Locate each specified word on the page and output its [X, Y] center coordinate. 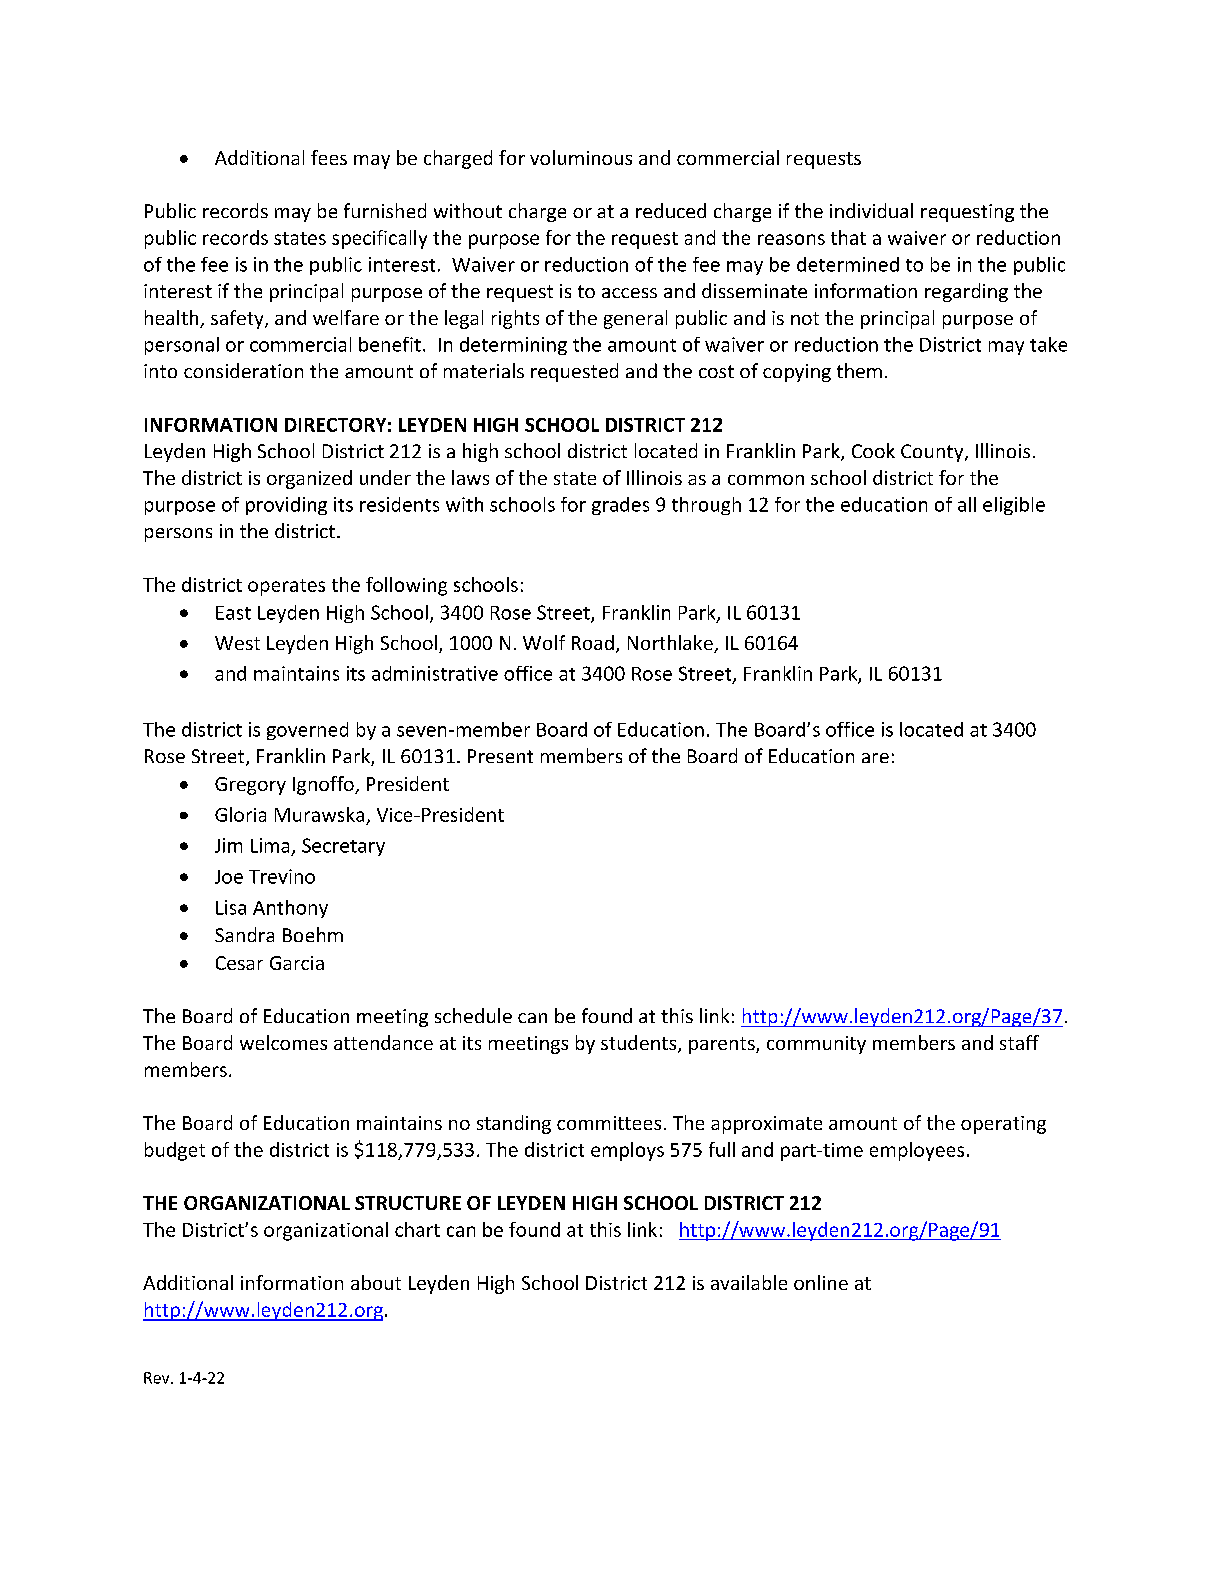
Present [500, 756]
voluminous [581, 157]
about [376, 1282]
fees [329, 157]
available [749, 1282]
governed [307, 731]
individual [871, 210]
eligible [1014, 506]
